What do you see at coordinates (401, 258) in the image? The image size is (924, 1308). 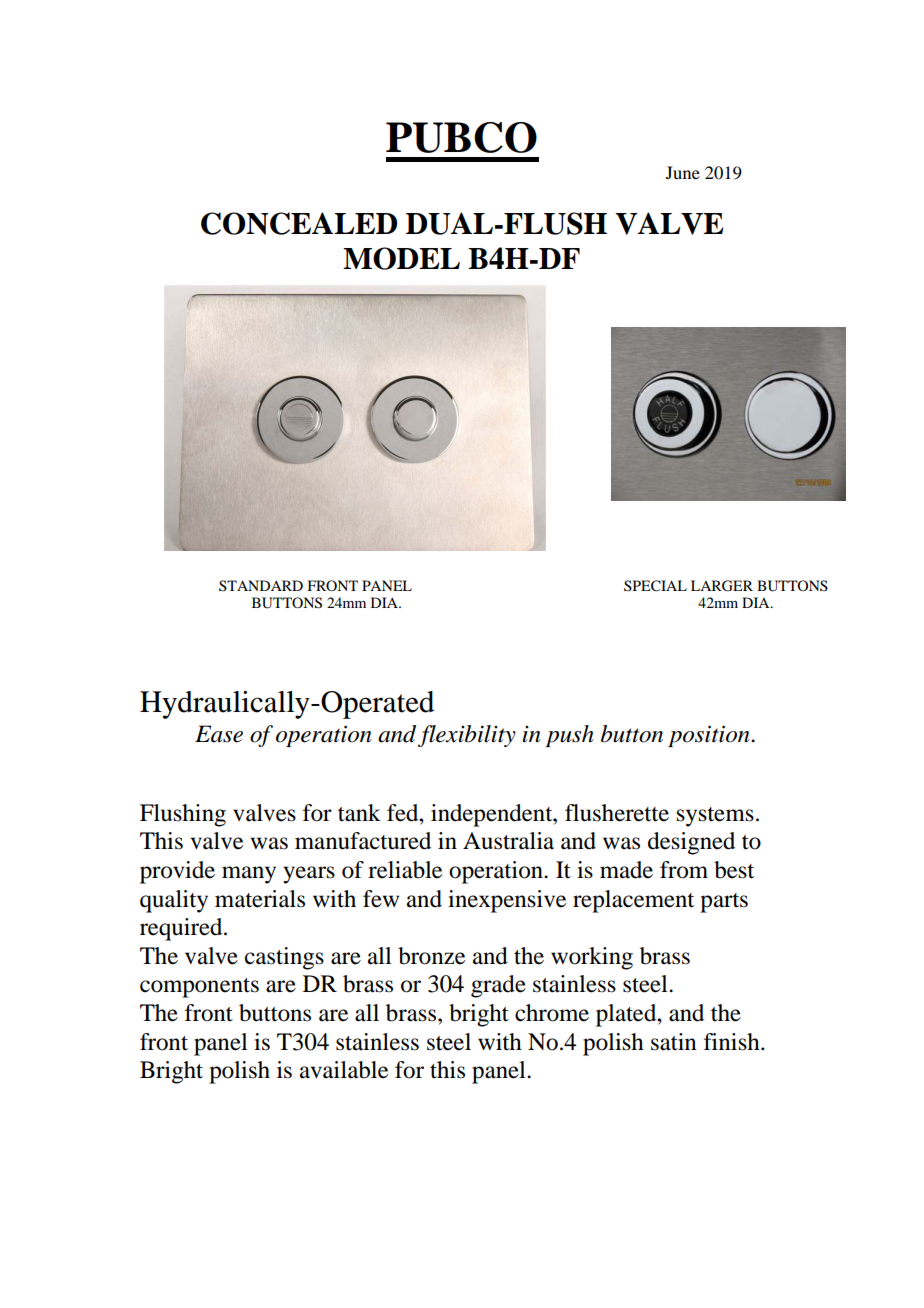 I see `MODEL` at bounding box center [401, 258].
